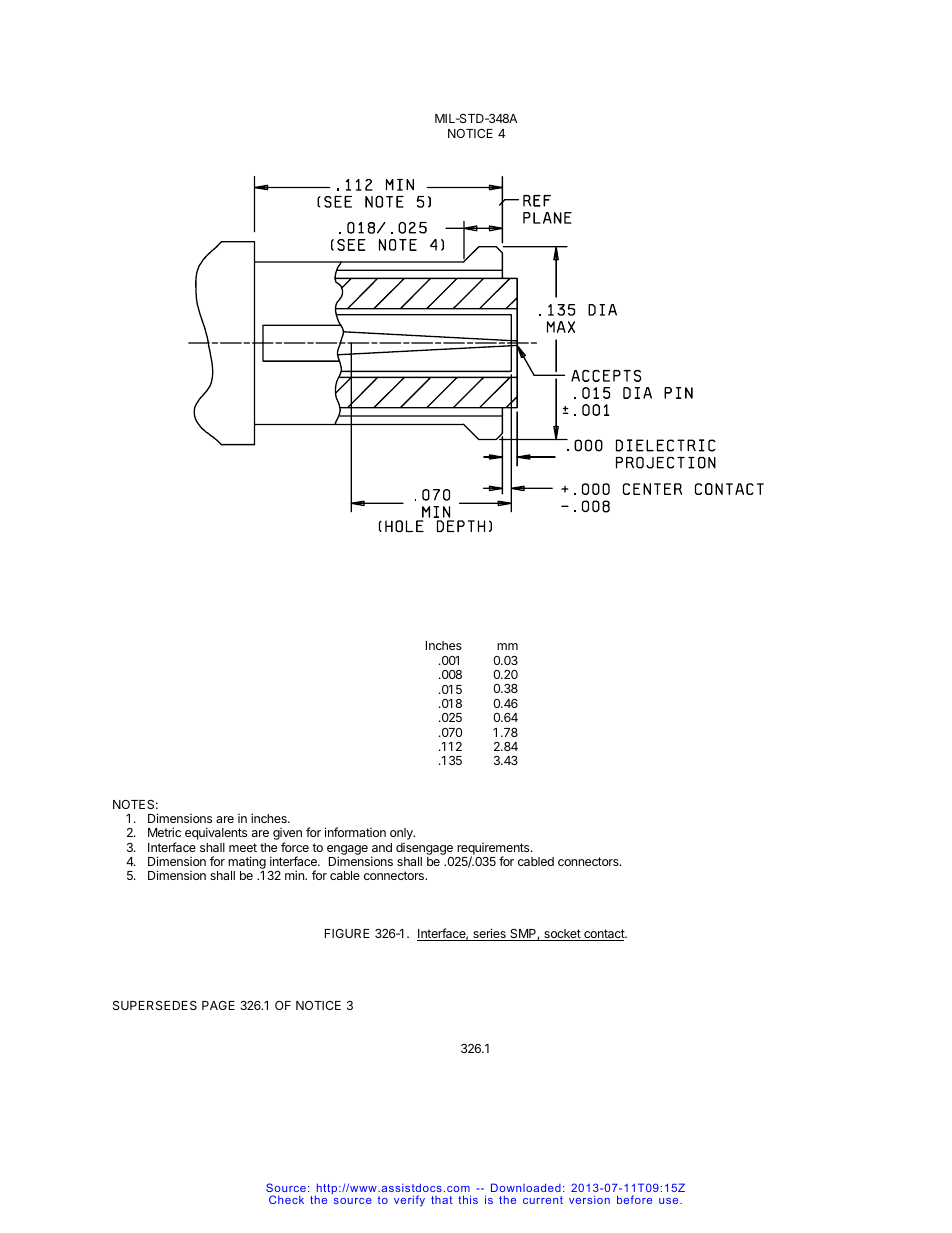 This screenshot has height=1233, width=952. What do you see at coordinates (402, 834) in the screenshot?
I see `only` at bounding box center [402, 834].
